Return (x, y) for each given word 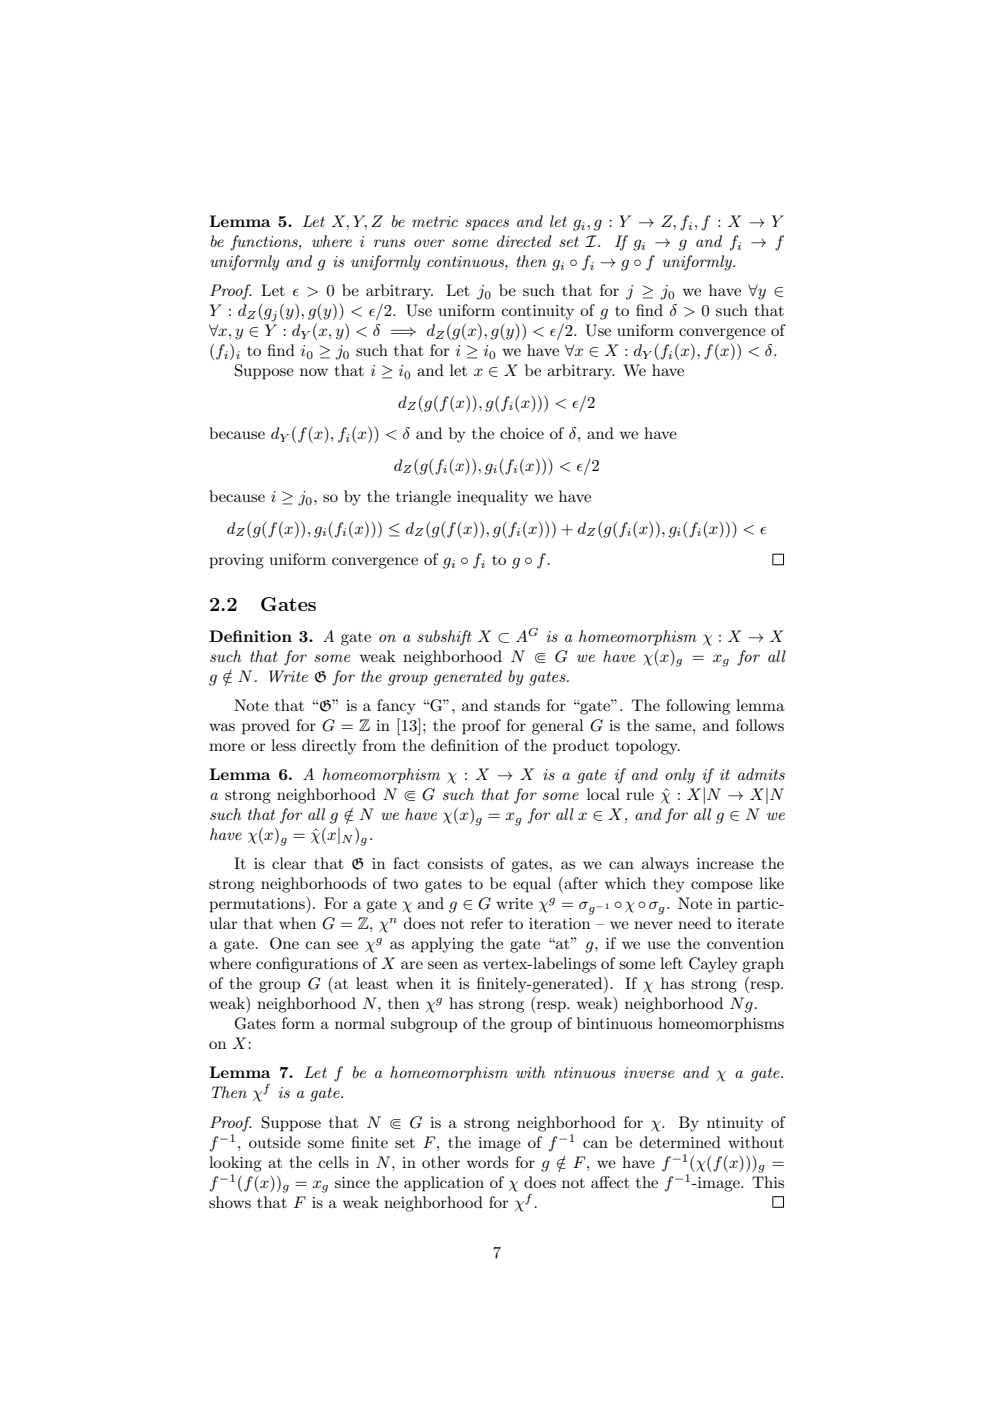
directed (524, 241)
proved (266, 727)
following (698, 707)
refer (487, 923)
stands (517, 705)
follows (760, 725)
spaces (487, 225)
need (694, 923)
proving (236, 561)
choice (522, 433)
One (284, 943)
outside (275, 1142)
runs (389, 243)
